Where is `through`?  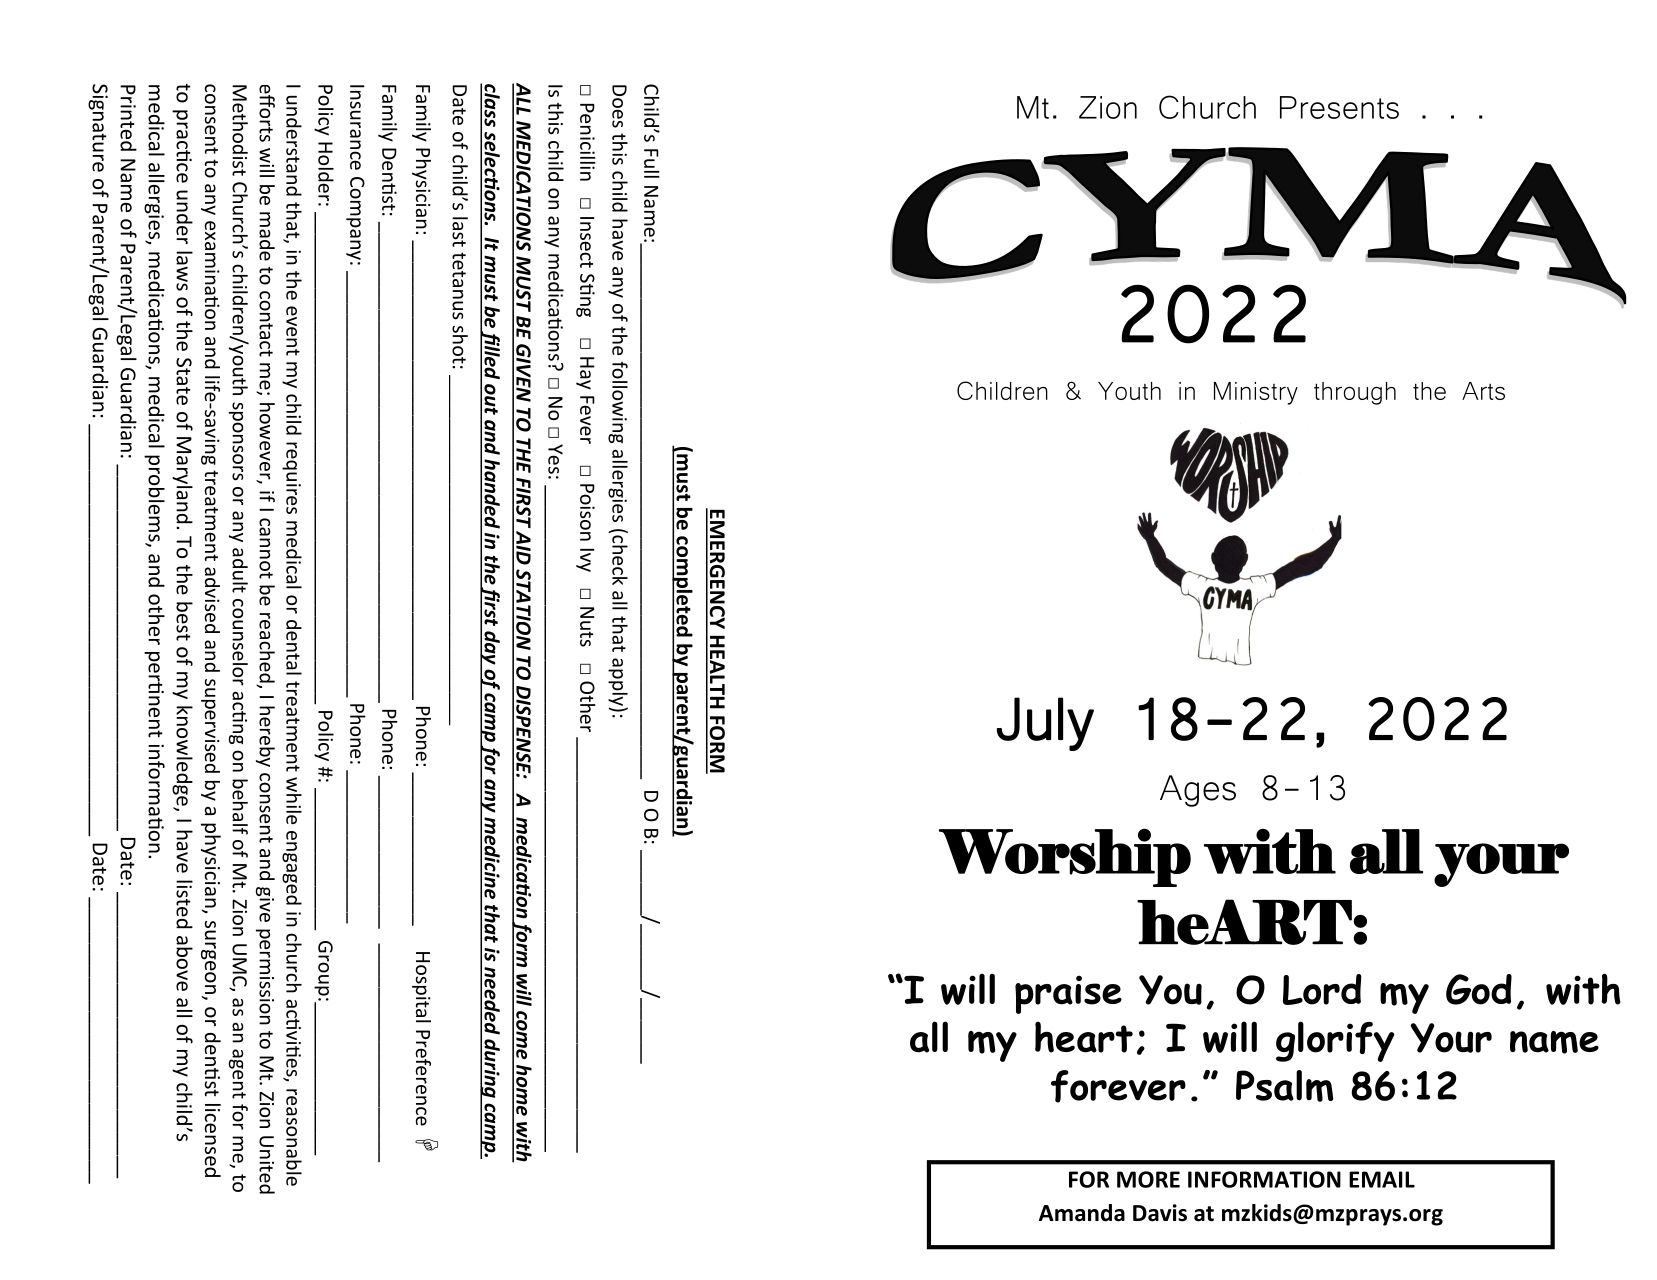
through is located at coordinates (1355, 393).
